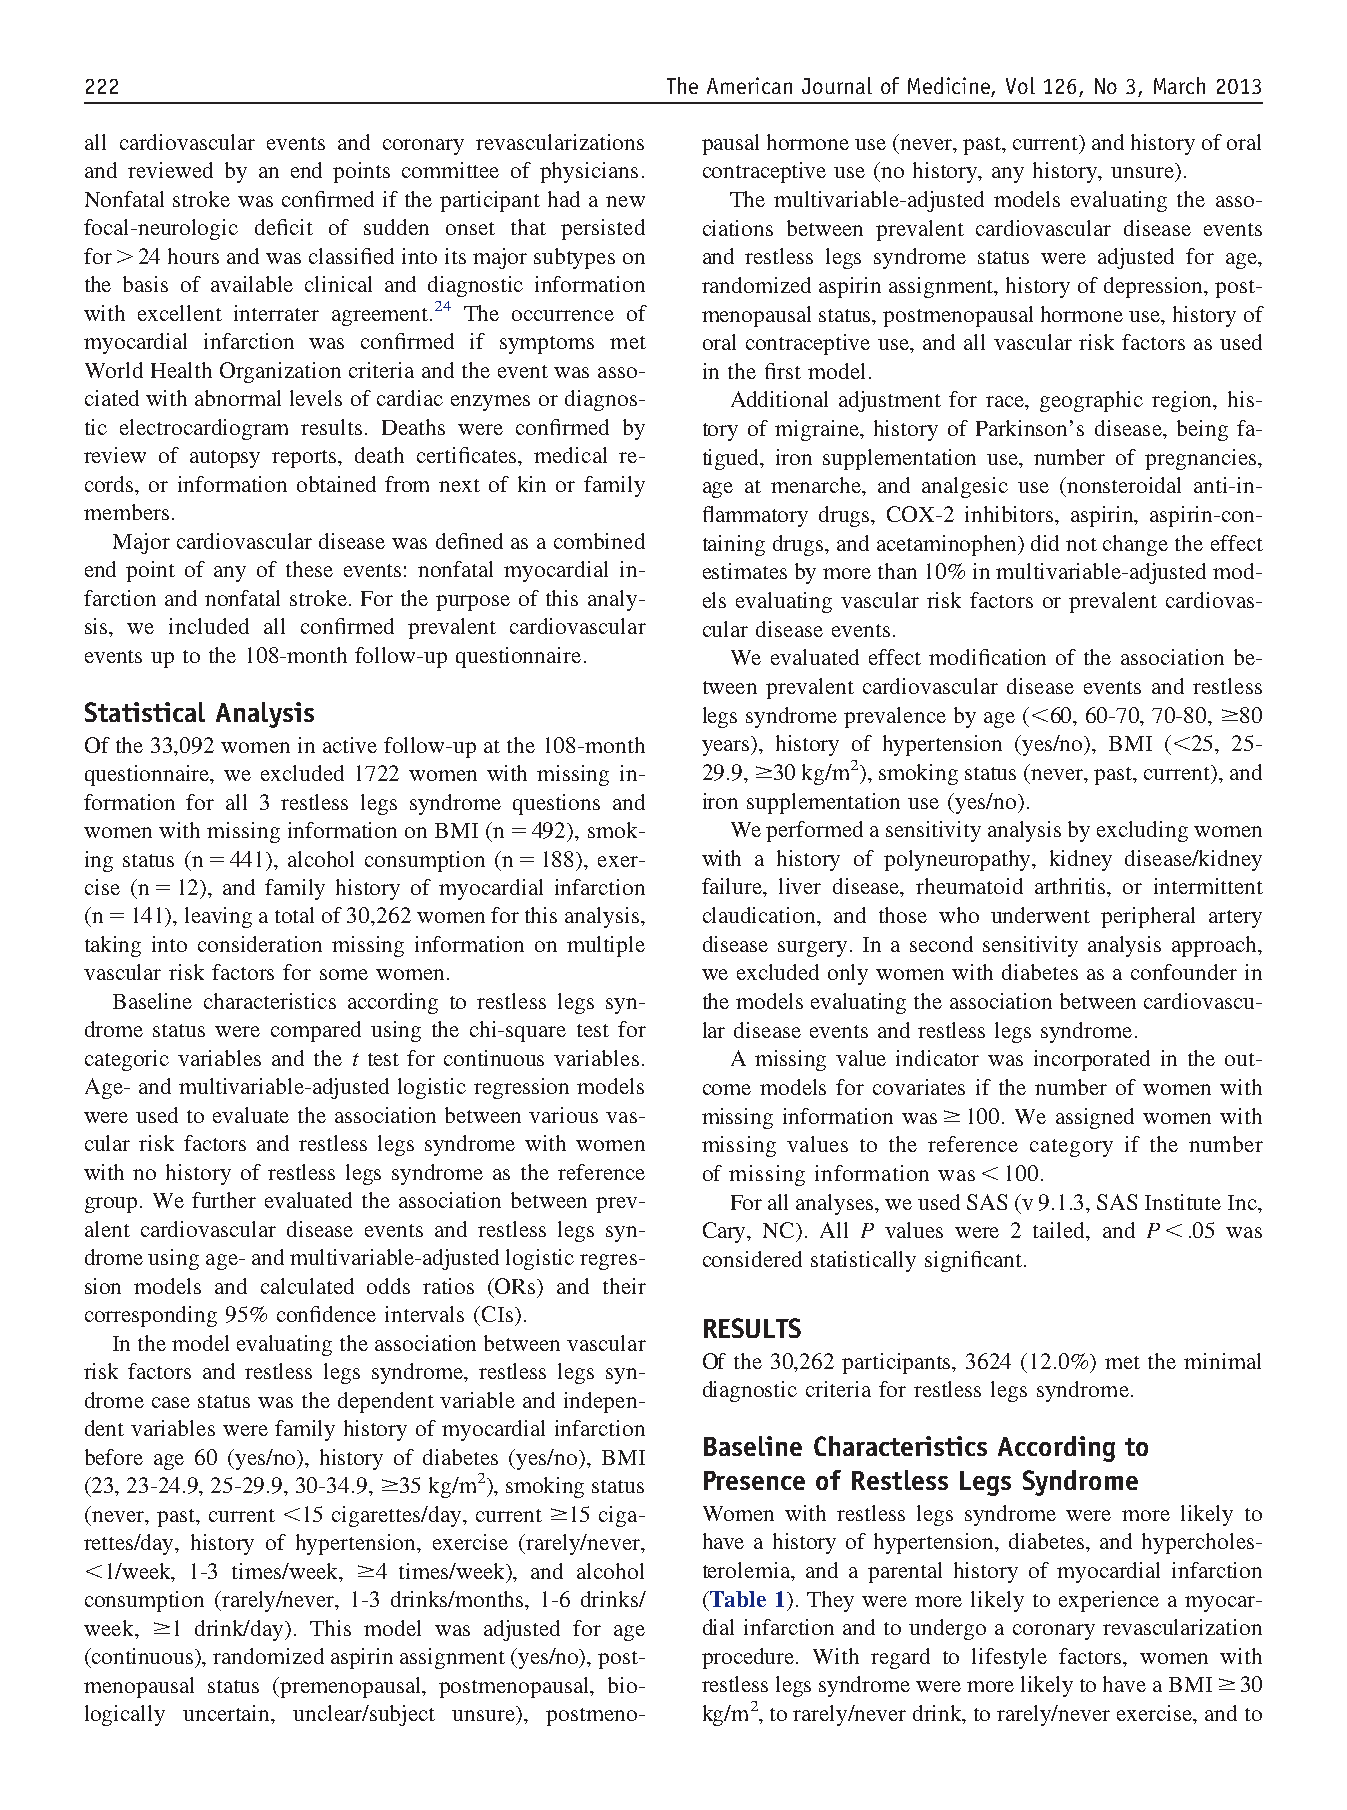 Image resolution: width=1347 pixels, height=1810 pixels. I want to click on arthritis, so click(1071, 886).
